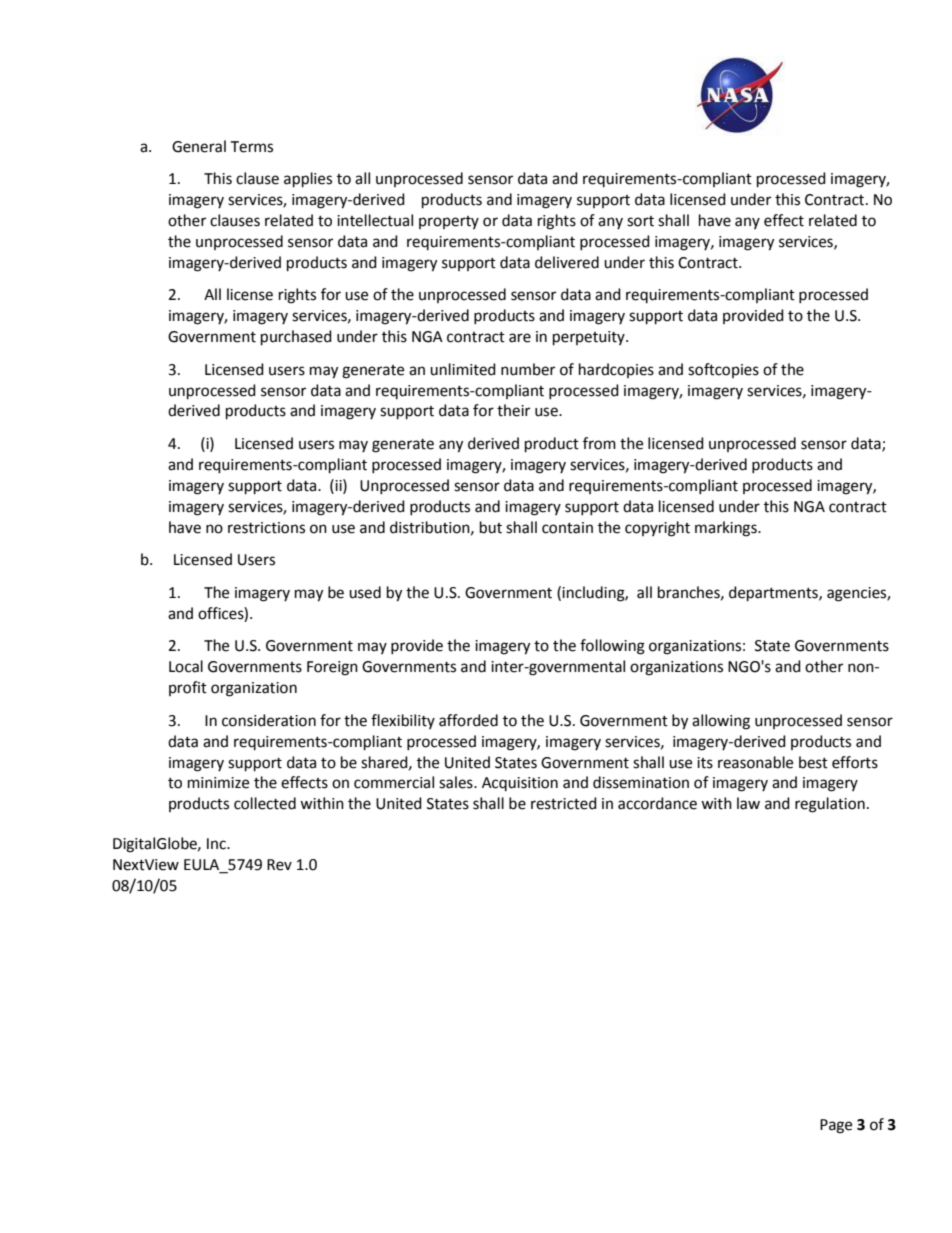 This page has width=952, height=1233. Describe the element at coordinates (640, 221) in the page. I see `sort` at that location.
